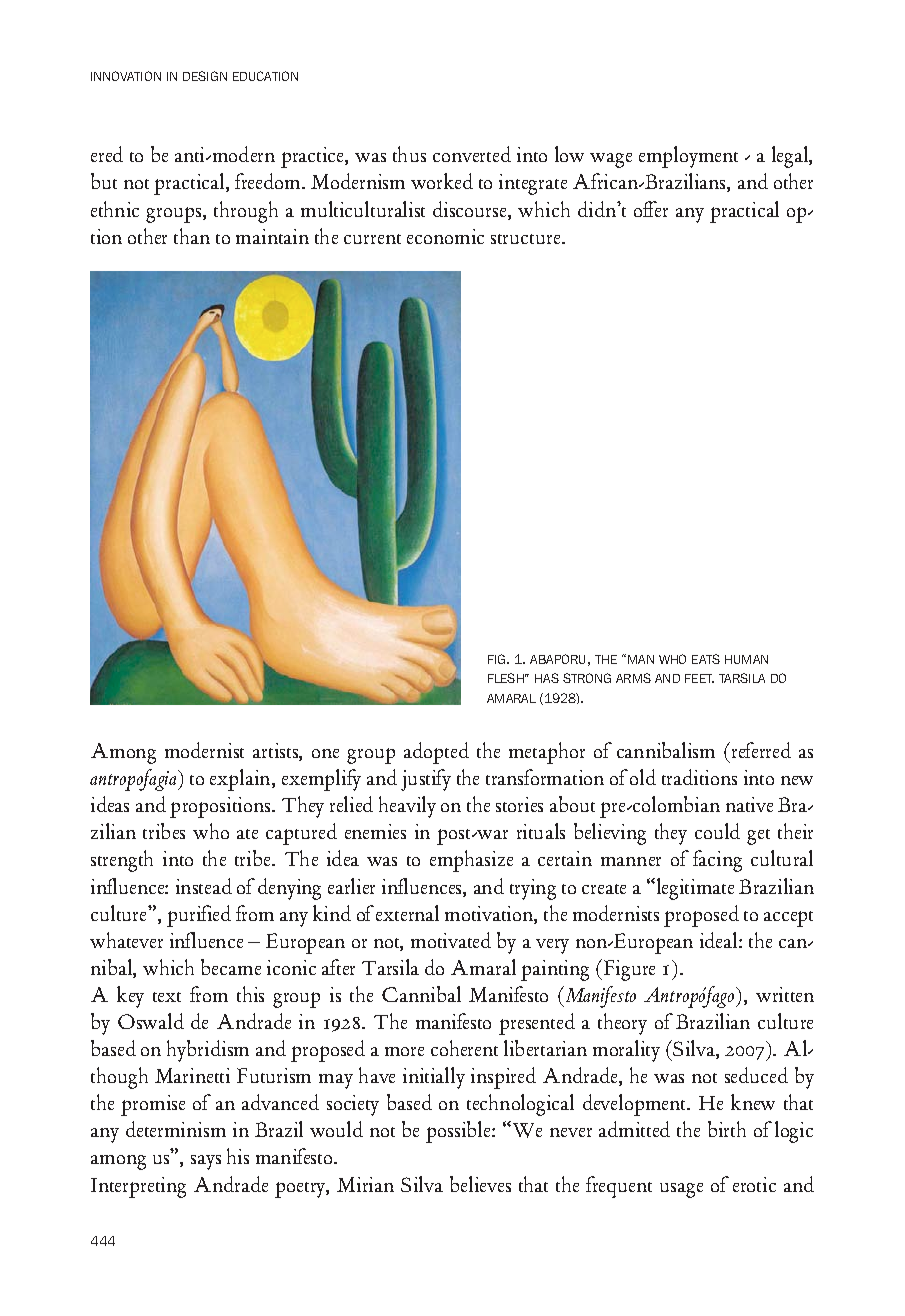 The height and width of the screenshot is (1316, 905). Describe the element at coordinates (436, 753) in the screenshot. I see `adopted` at that location.
